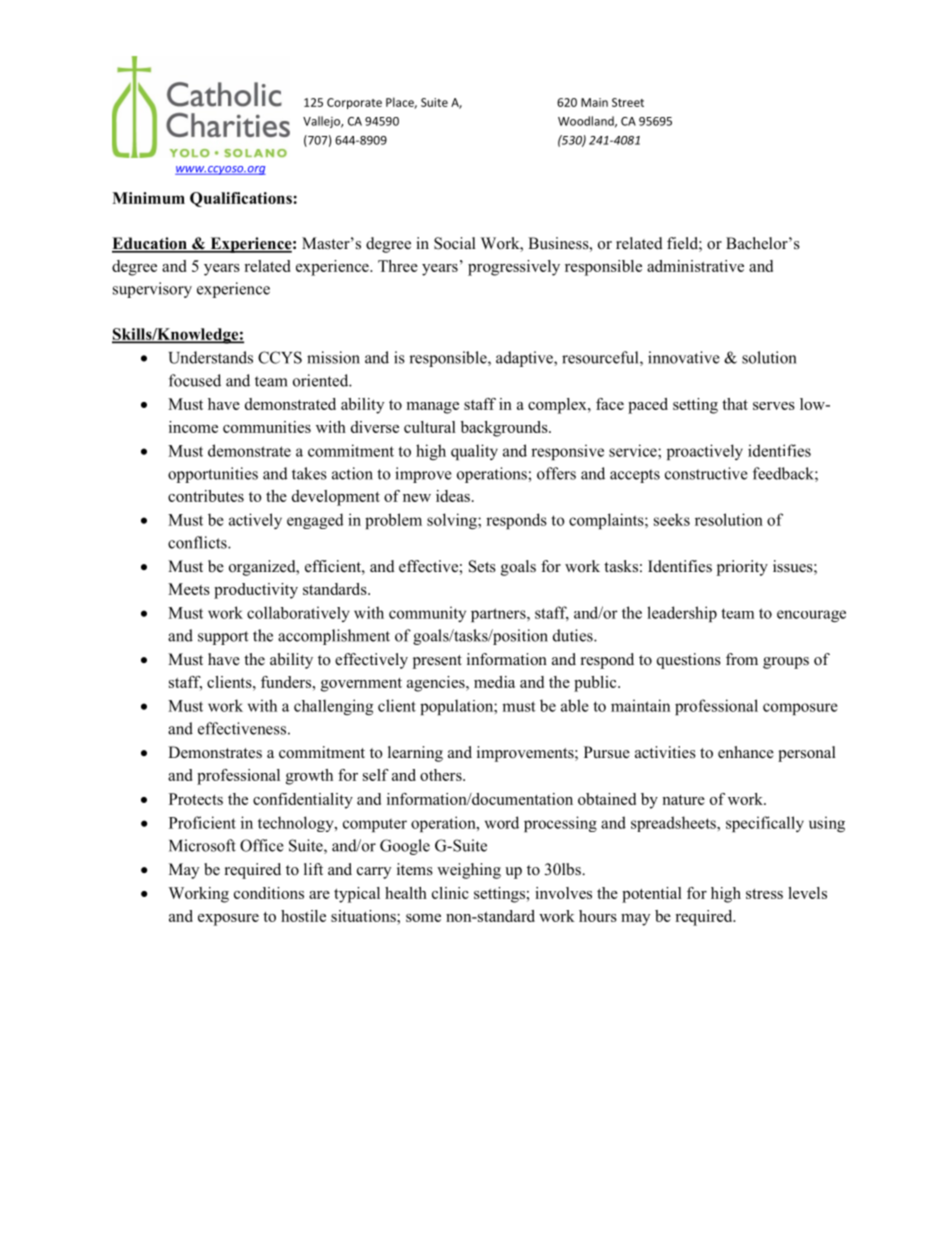  I want to click on constructive, so click(706, 473).
